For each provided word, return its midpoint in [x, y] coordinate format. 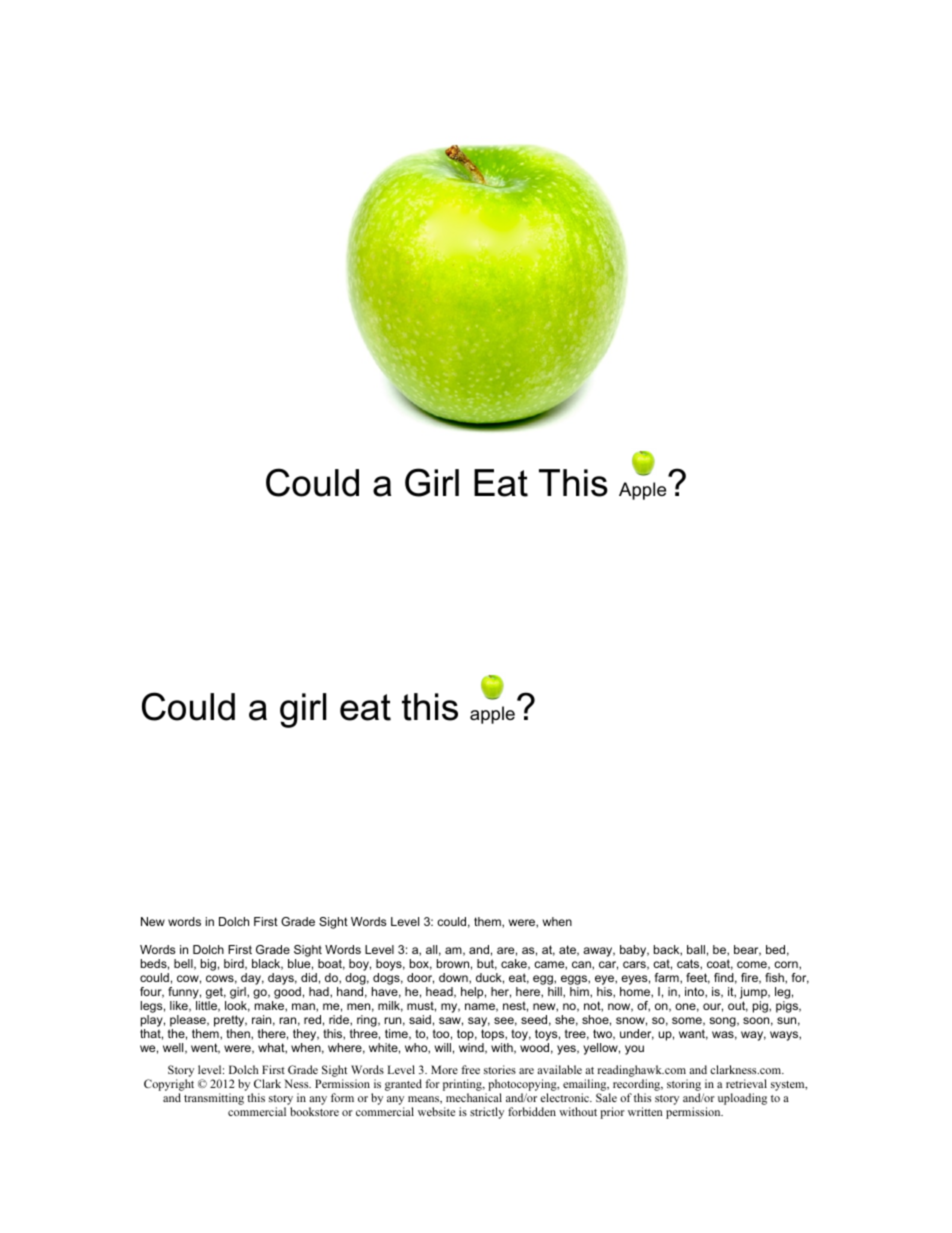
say [479, 1022]
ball [696, 949]
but [487, 964]
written [645, 1111]
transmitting [214, 1099]
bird [235, 964]
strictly [487, 1113]
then [239, 1034]
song [723, 1022]
